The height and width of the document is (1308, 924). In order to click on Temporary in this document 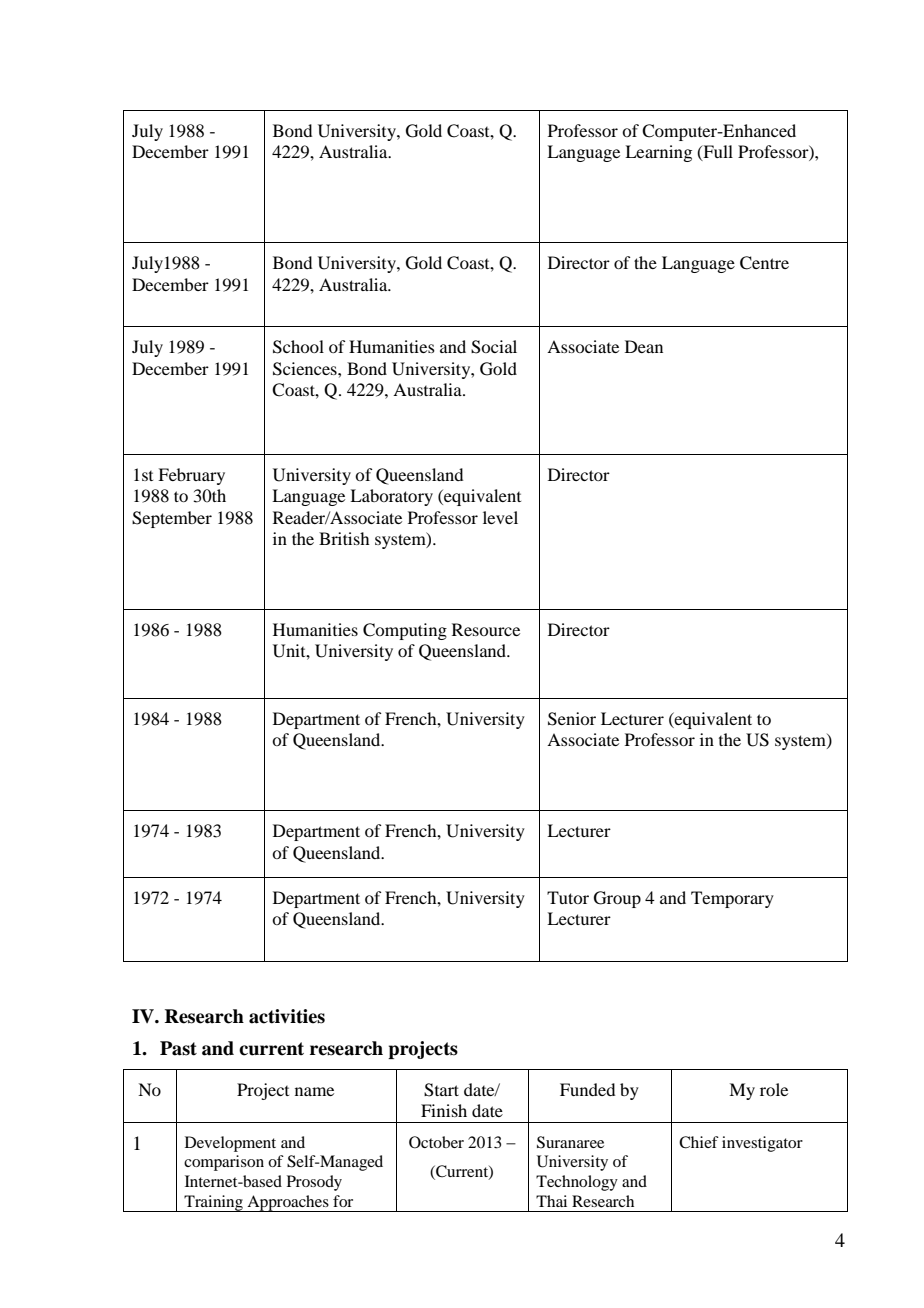, I will do `click(732, 899)`.
